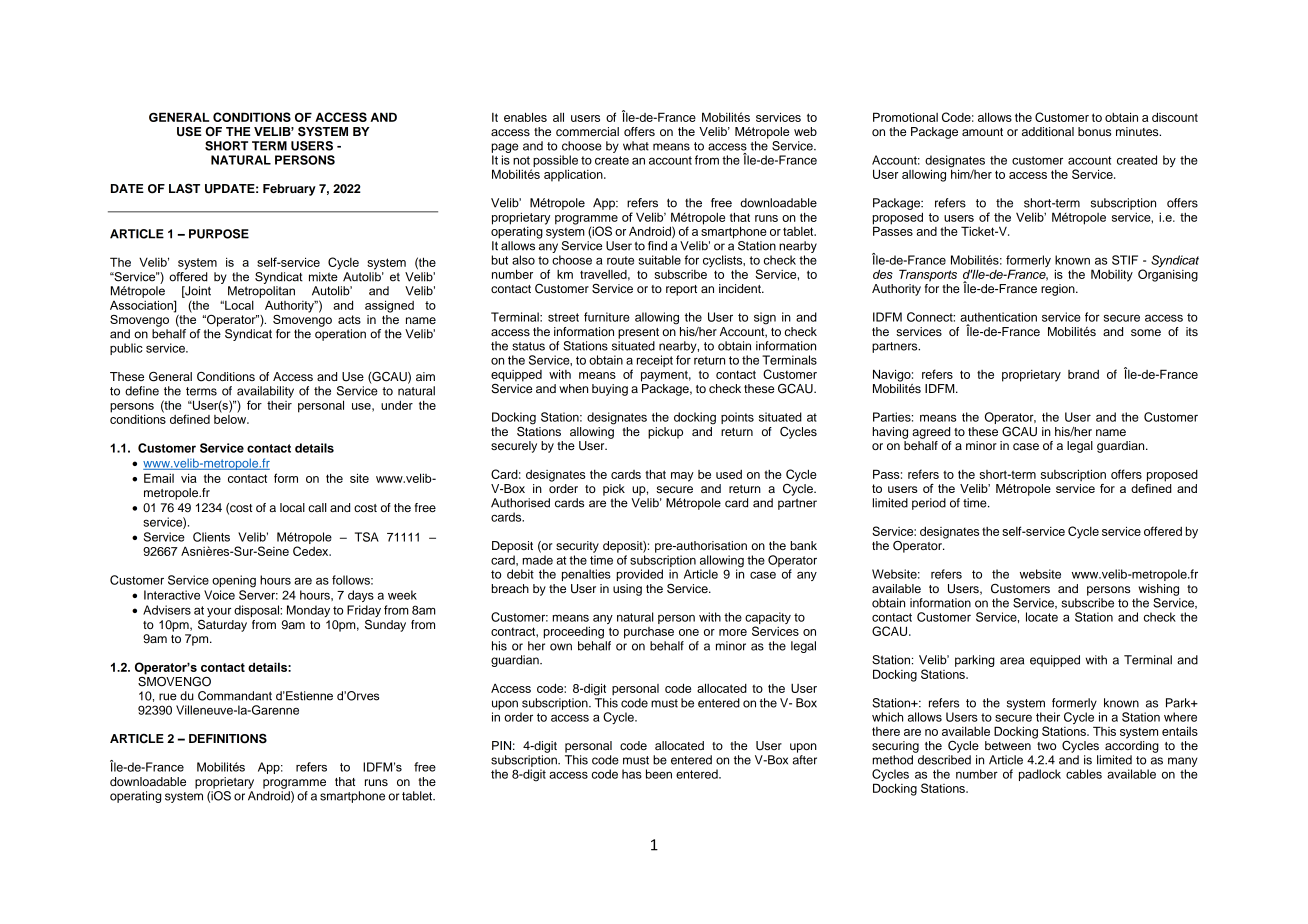  What do you see at coordinates (649, 633) in the screenshot?
I see `purchase` at bounding box center [649, 633].
